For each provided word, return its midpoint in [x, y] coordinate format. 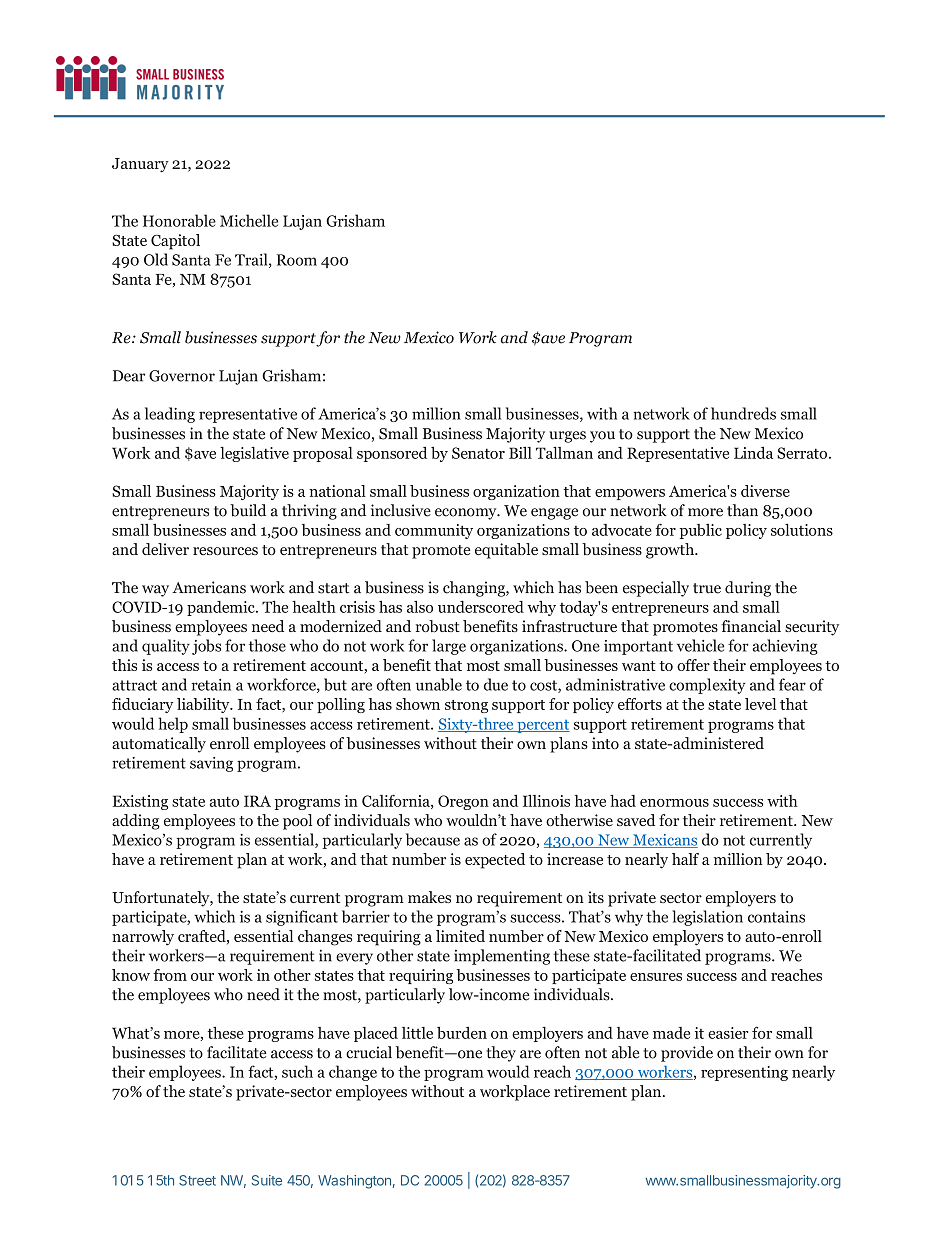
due [496, 684]
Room [297, 260]
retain [211, 685]
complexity [707, 686]
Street [197, 1180]
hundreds [743, 413]
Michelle [249, 220]
